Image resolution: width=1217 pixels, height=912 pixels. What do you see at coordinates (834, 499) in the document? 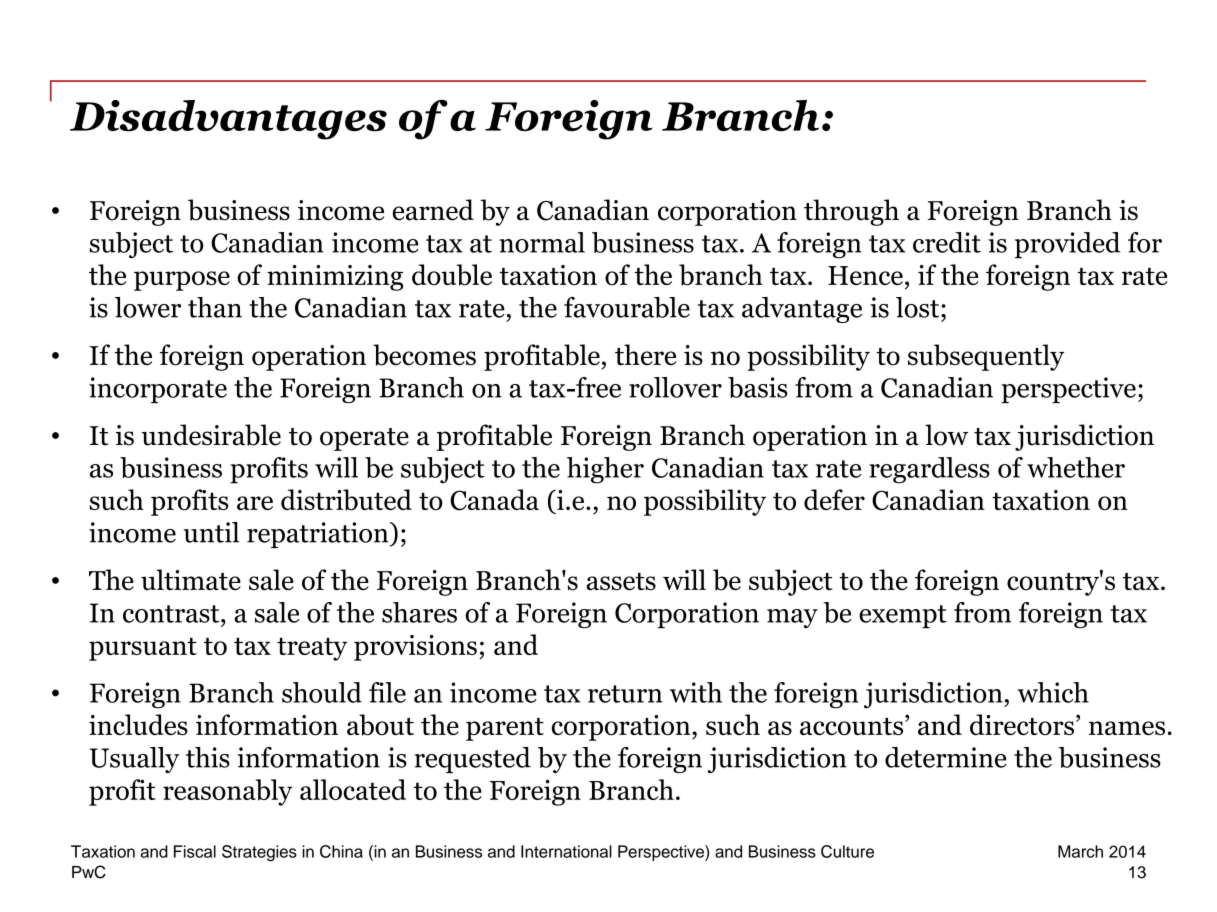
I see `defer` at bounding box center [834, 499].
